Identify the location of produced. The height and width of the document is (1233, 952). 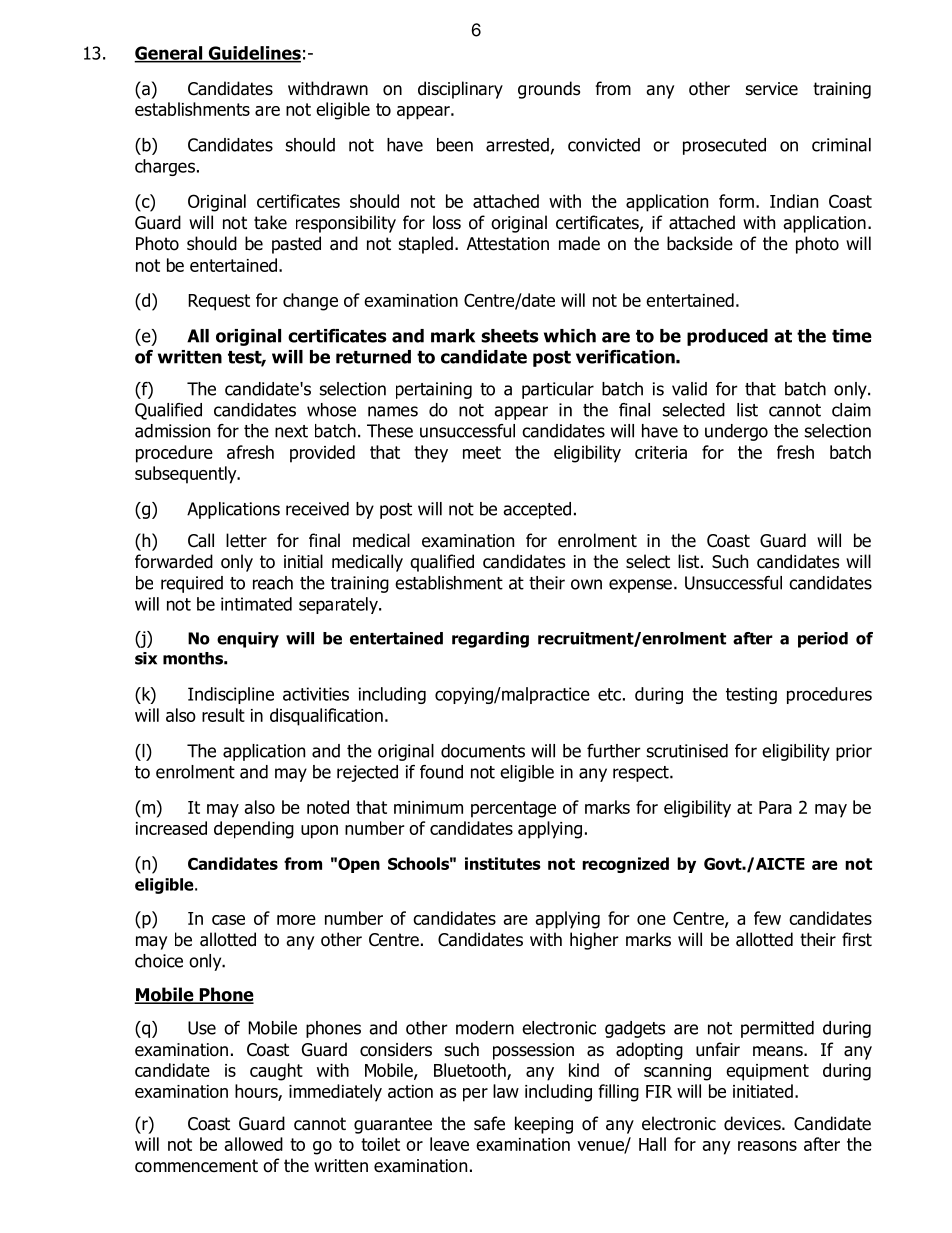
(727, 337).
